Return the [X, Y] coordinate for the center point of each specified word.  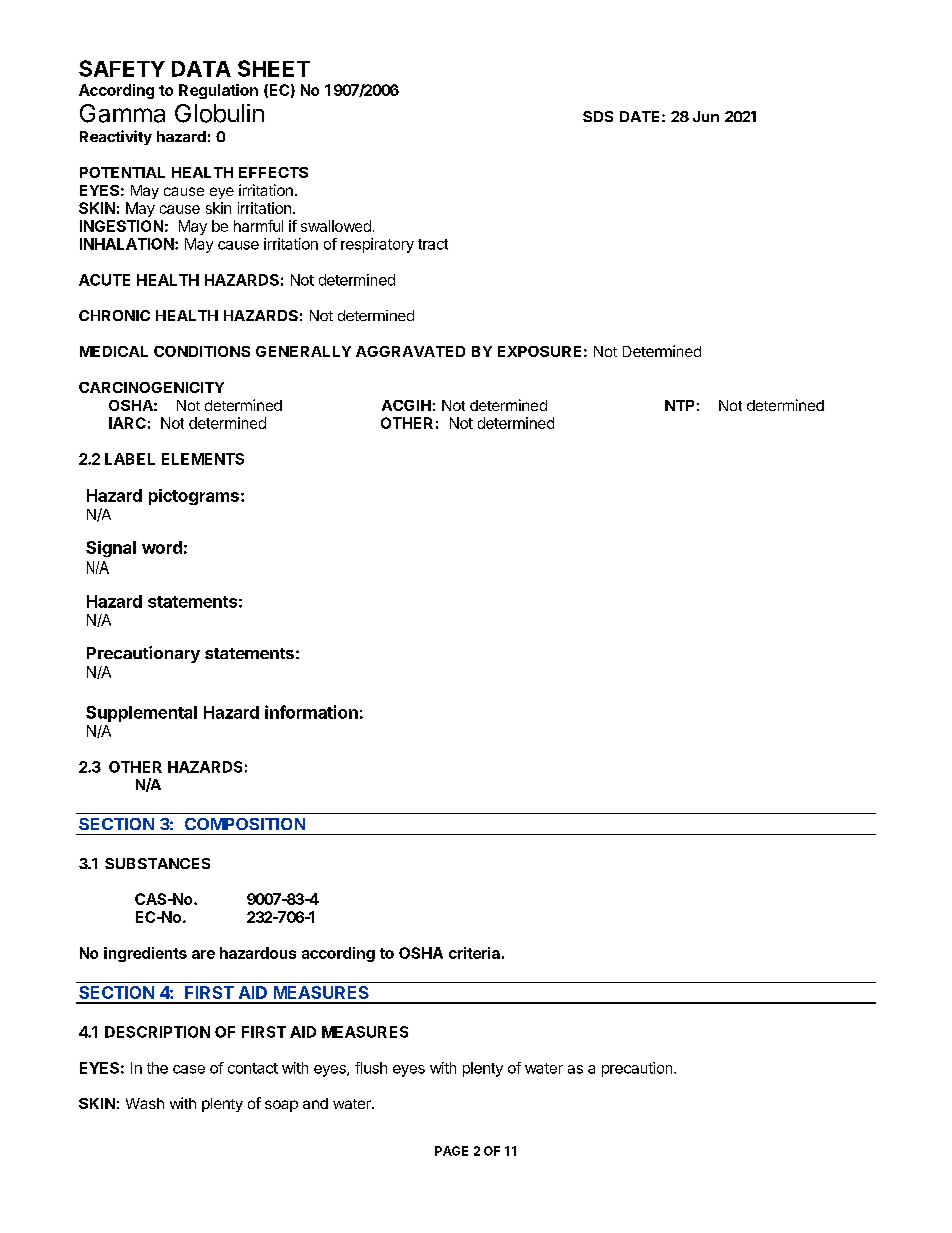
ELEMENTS [203, 459]
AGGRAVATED [410, 351]
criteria [474, 953]
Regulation [218, 91]
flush [371, 1068]
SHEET [274, 68]
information [311, 712]
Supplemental [141, 714]
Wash [145, 1103]
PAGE [451, 1151]
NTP [679, 405]
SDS [598, 116]
